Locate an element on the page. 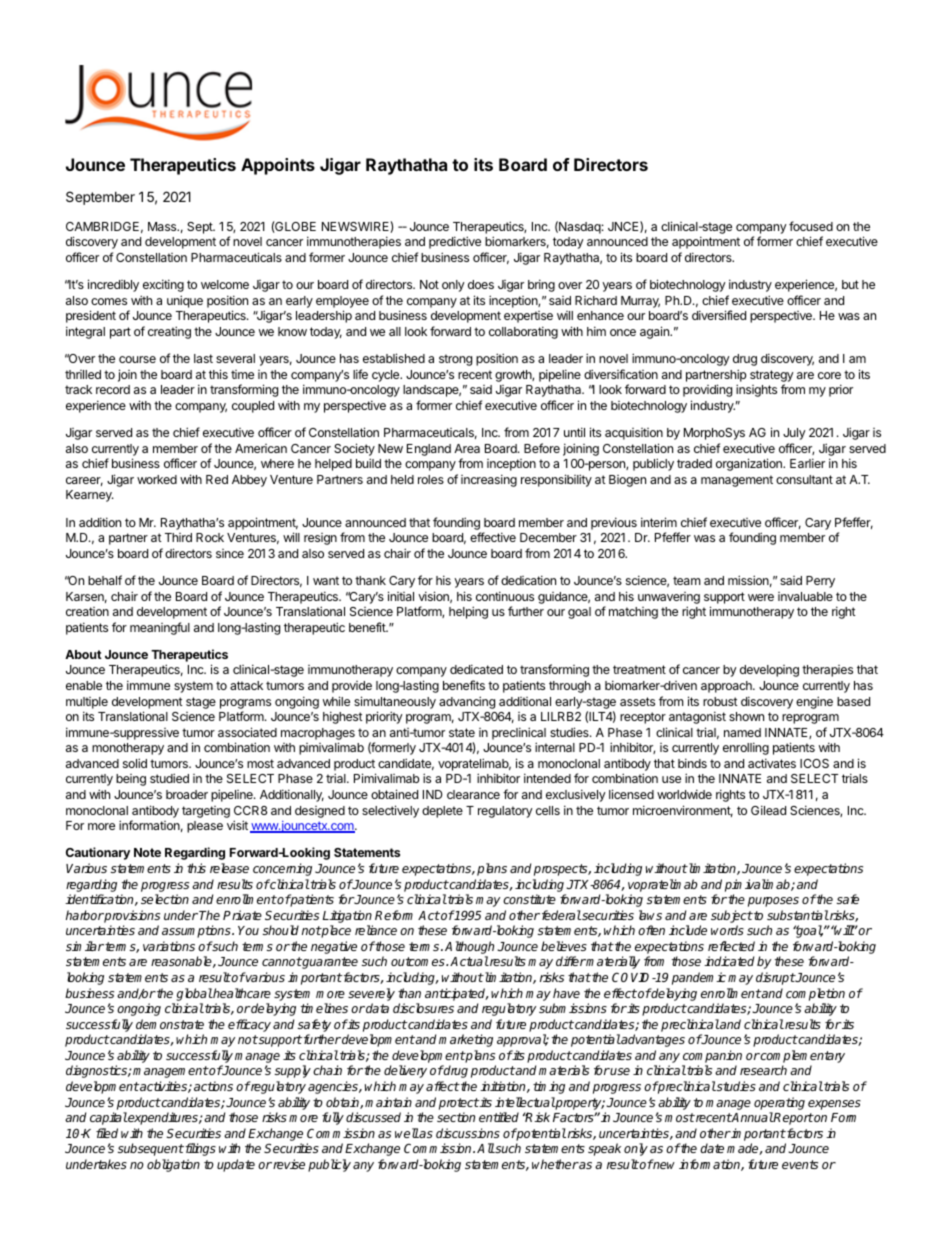 The width and height of the page is (952, 1233). developing is located at coordinates (769, 671).
